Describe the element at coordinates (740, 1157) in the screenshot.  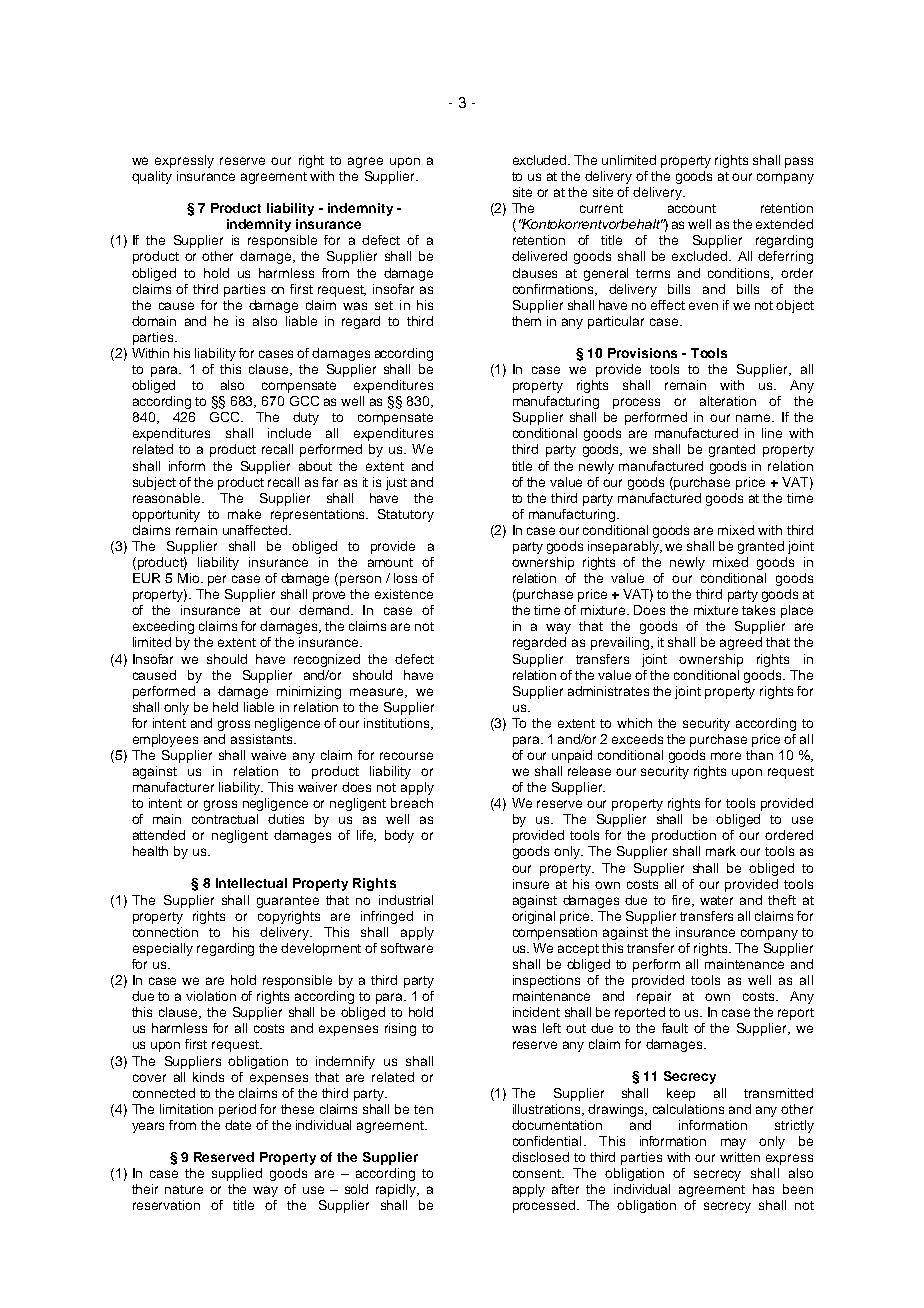
I see `written` at that location.
